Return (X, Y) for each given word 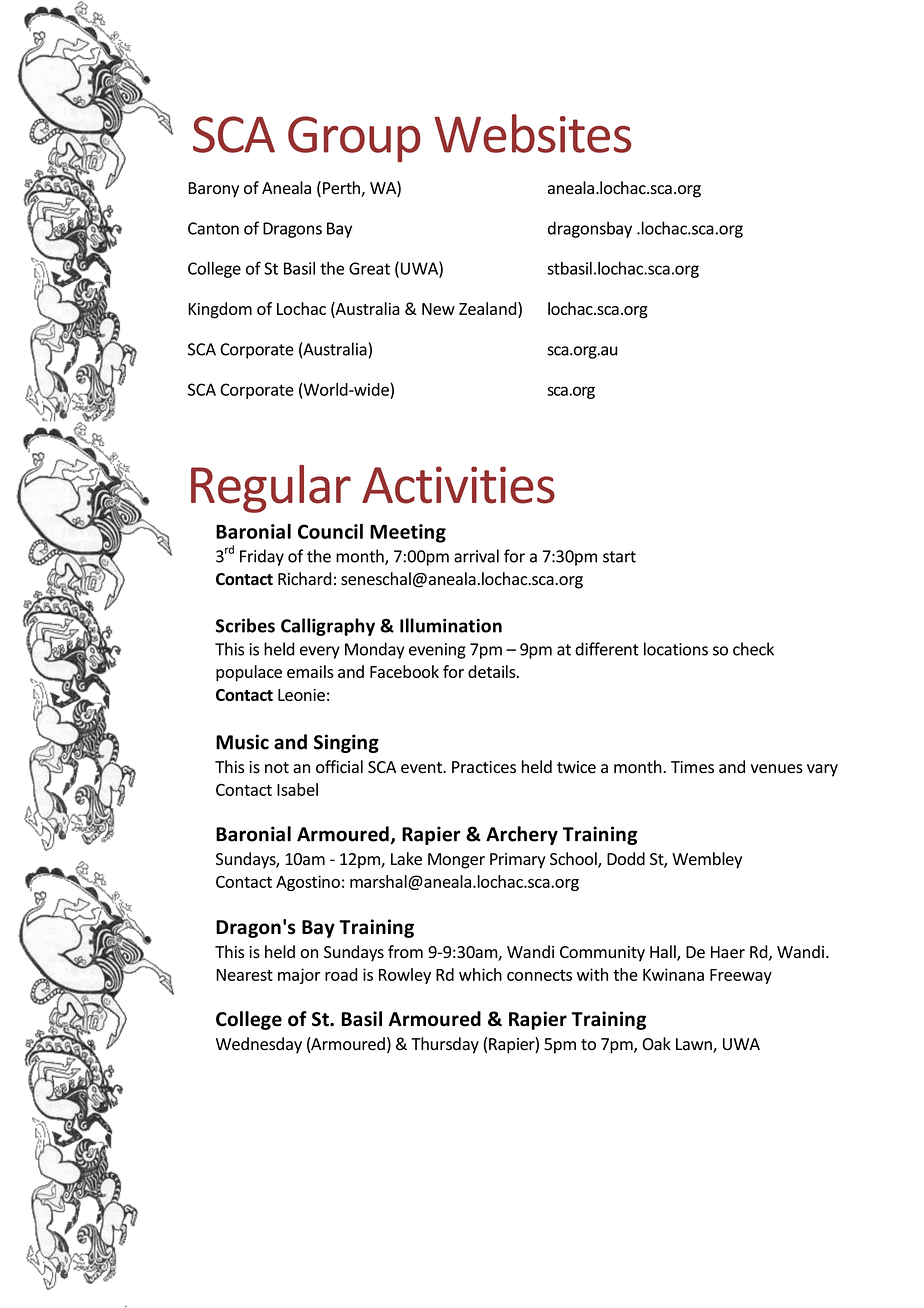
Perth (342, 189)
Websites (533, 133)
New (438, 309)
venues (776, 769)
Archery (522, 835)
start (619, 557)
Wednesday (259, 1045)
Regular (271, 489)
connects (539, 975)
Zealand (489, 308)
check (753, 649)
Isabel (297, 789)
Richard (305, 579)
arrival (476, 556)
